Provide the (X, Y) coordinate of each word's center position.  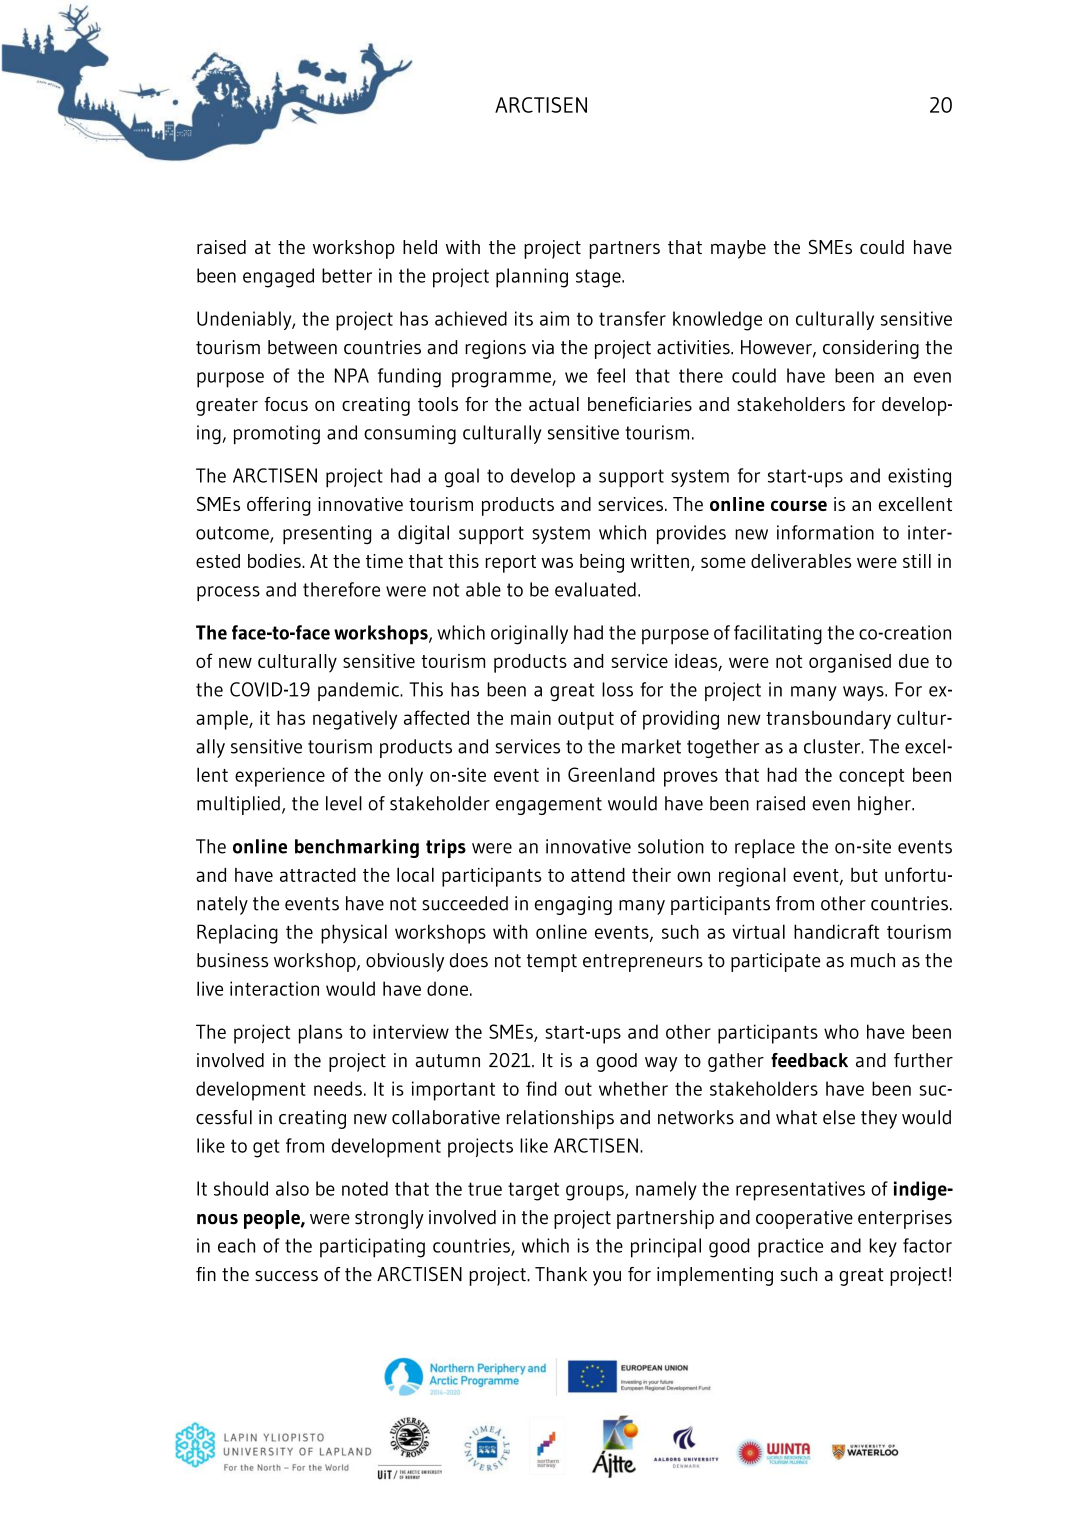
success (286, 1276)
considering (871, 349)
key (883, 1247)
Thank (561, 1274)
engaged (278, 278)
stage (599, 278)
